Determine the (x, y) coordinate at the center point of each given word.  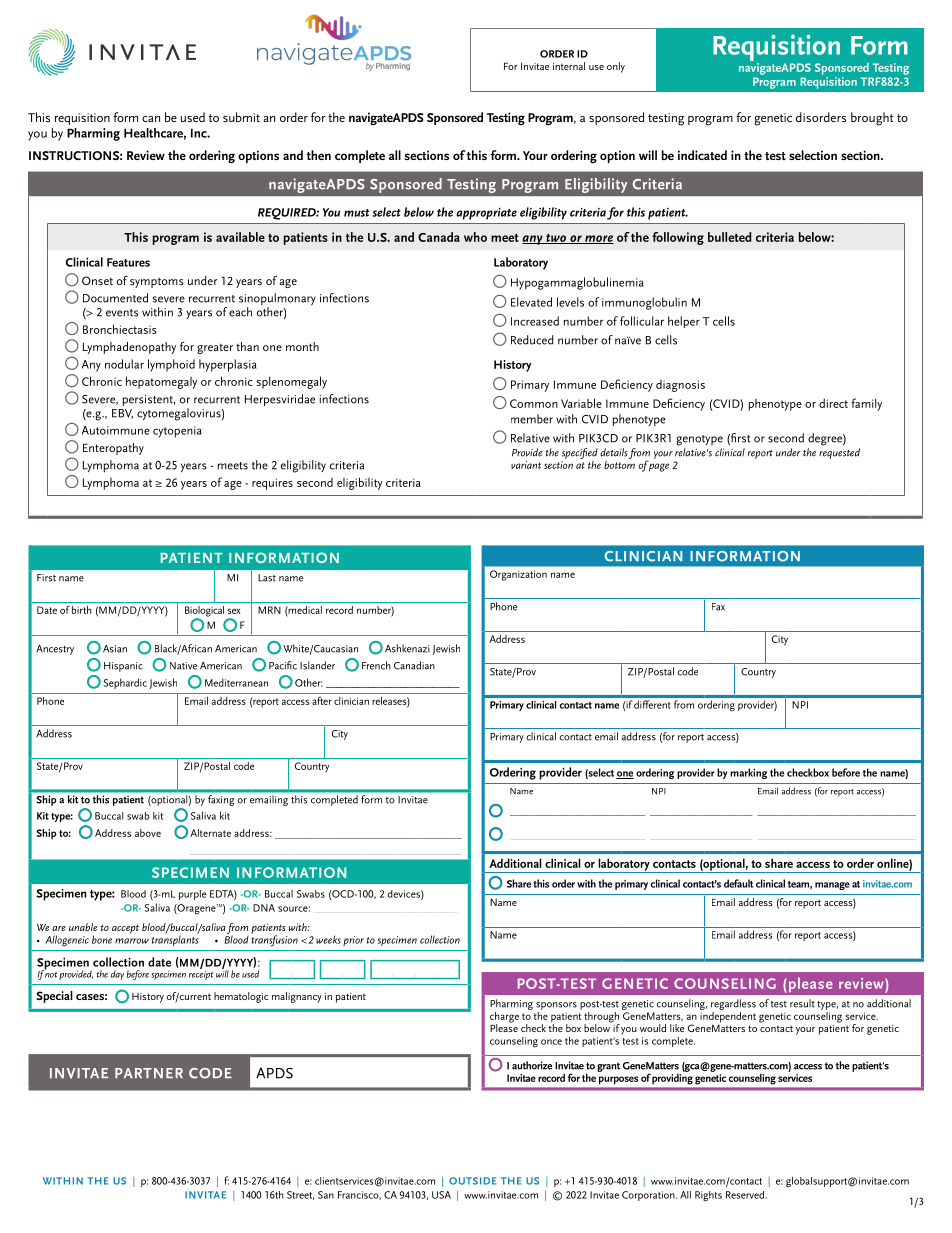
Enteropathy (113, 449)
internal (569, 66)
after (322, 700)
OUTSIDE (473, 1181)
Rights (708, 1196)
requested (839, 453)
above (148, 833)
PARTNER (149, 1073)
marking (748, 773)
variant (526, 465)
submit (241, 117)
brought (872, 119)
